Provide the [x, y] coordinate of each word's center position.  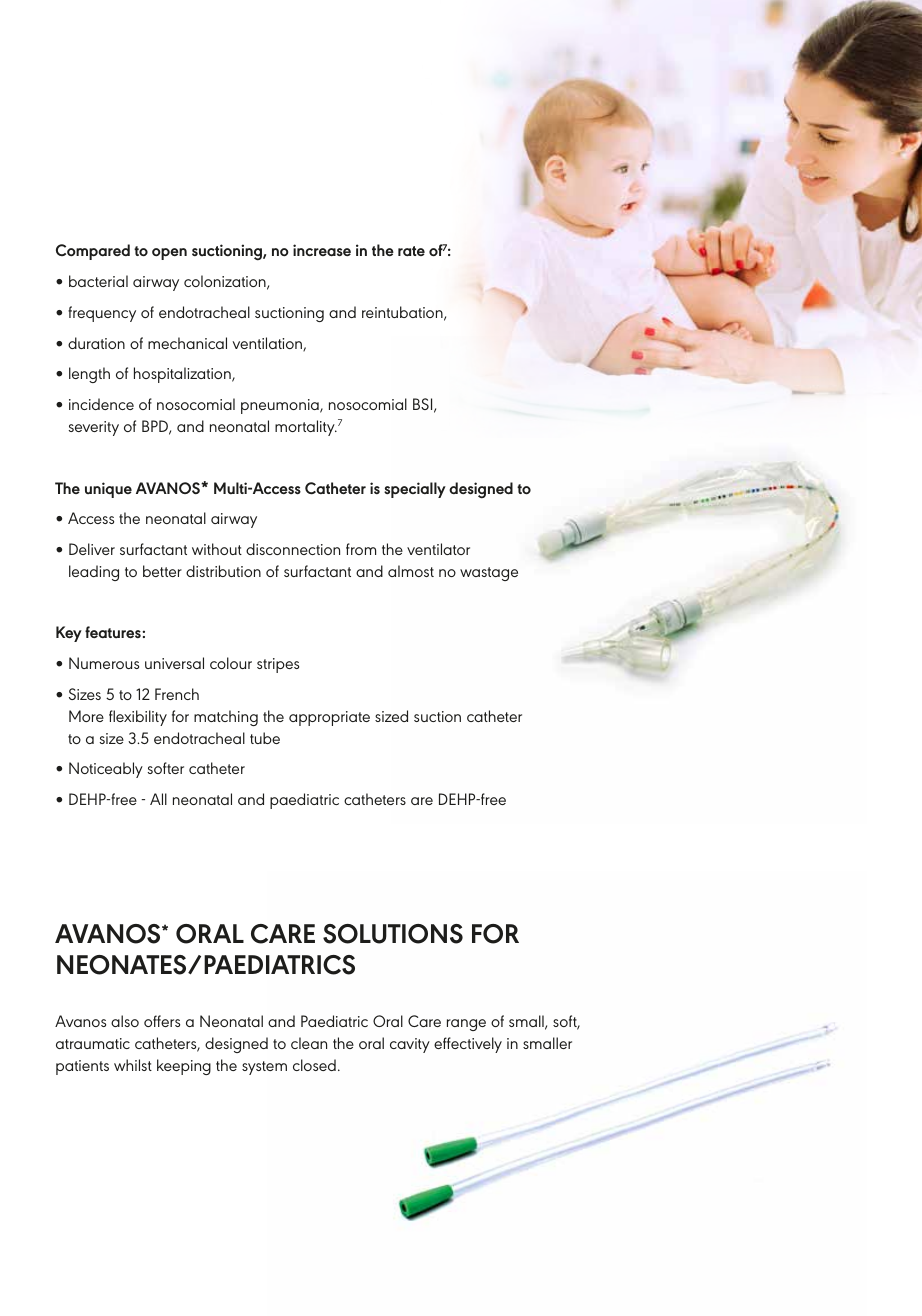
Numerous [104, 663]
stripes [278, 665]
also [125, 1021]
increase [322, 250]
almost [411, 571]
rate [411, 251]
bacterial [98, 281]
